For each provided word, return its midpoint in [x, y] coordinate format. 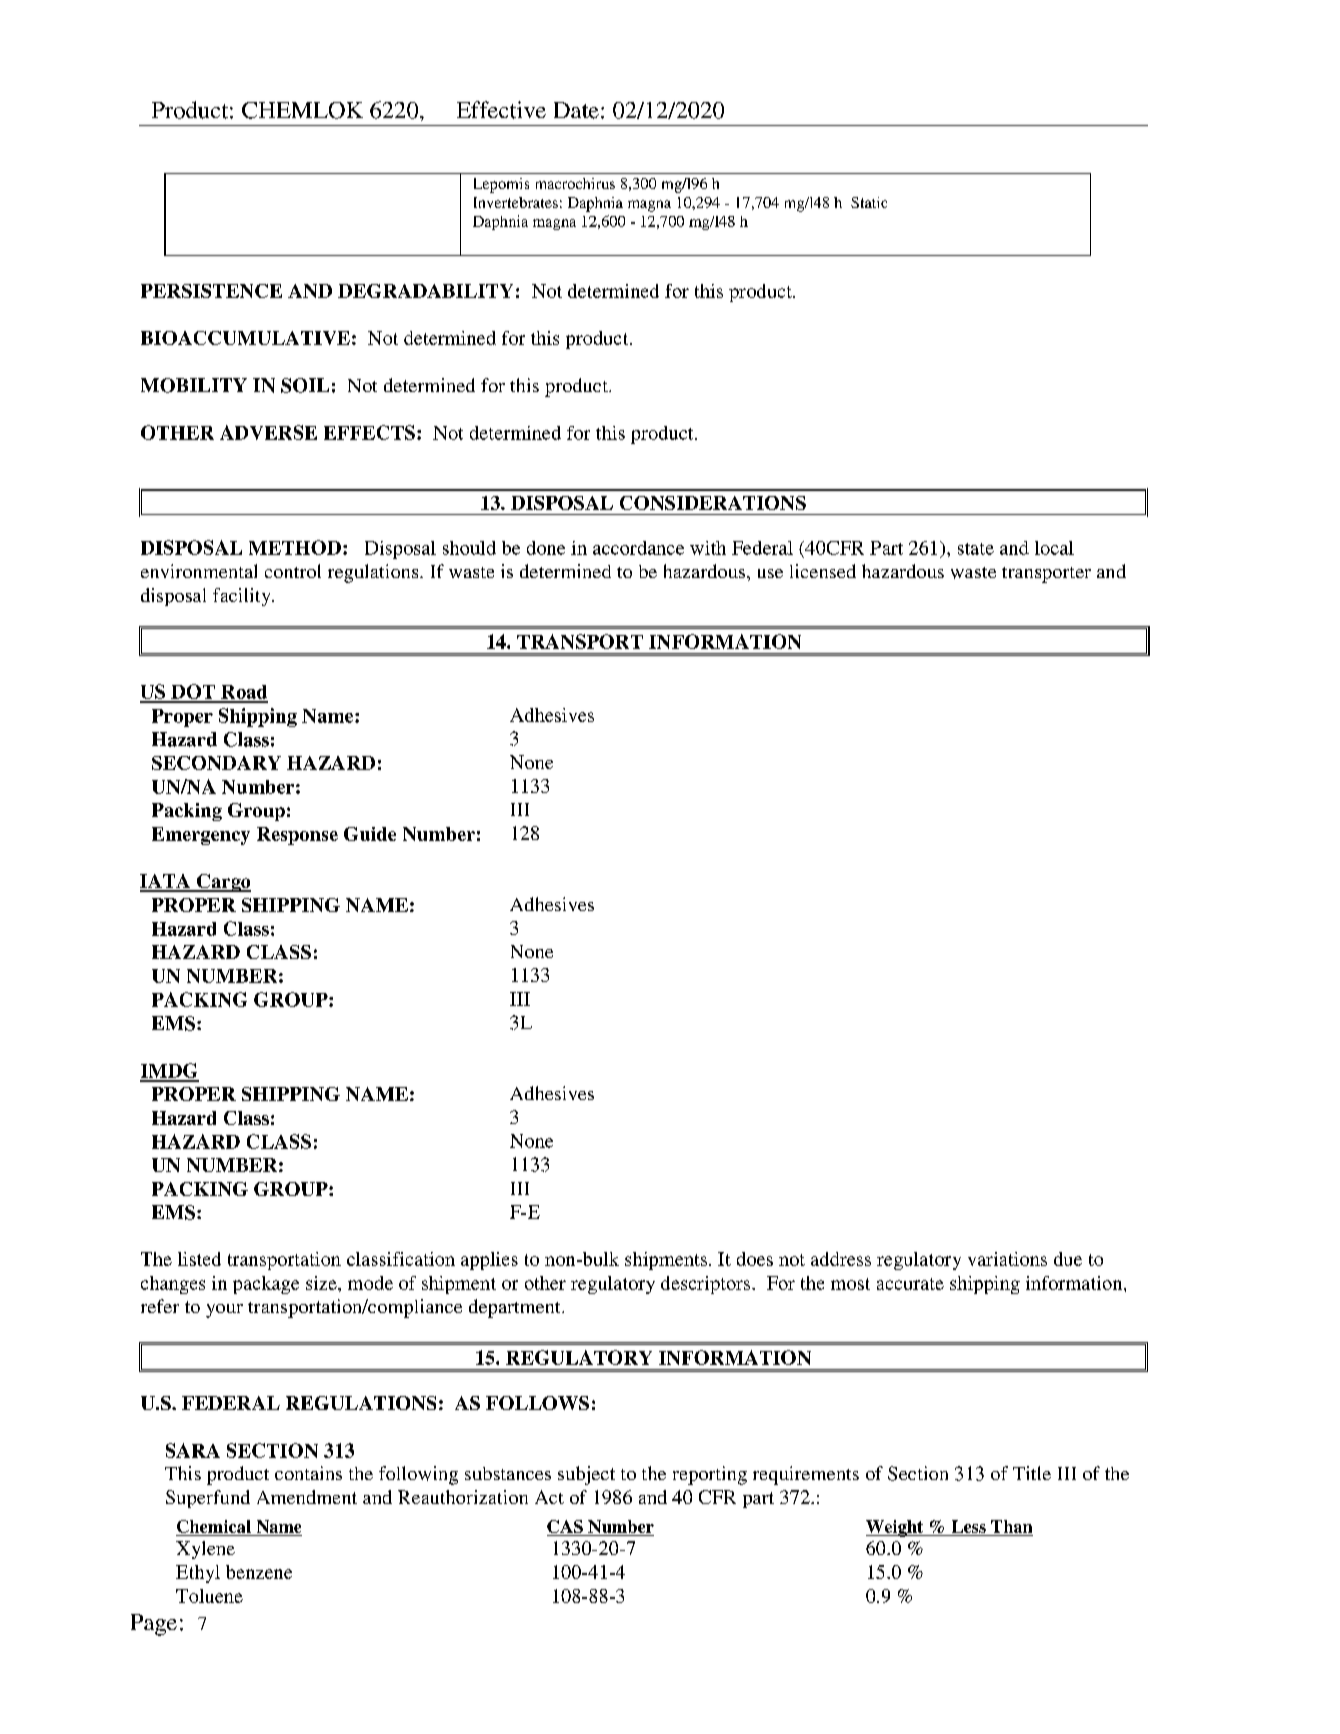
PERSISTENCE [211, 291]
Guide [370, 834]
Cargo [223, 883]
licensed [823, 571]
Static [869, 202]
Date [576, 110]
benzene [259, 1572]
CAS [566, 1528]
